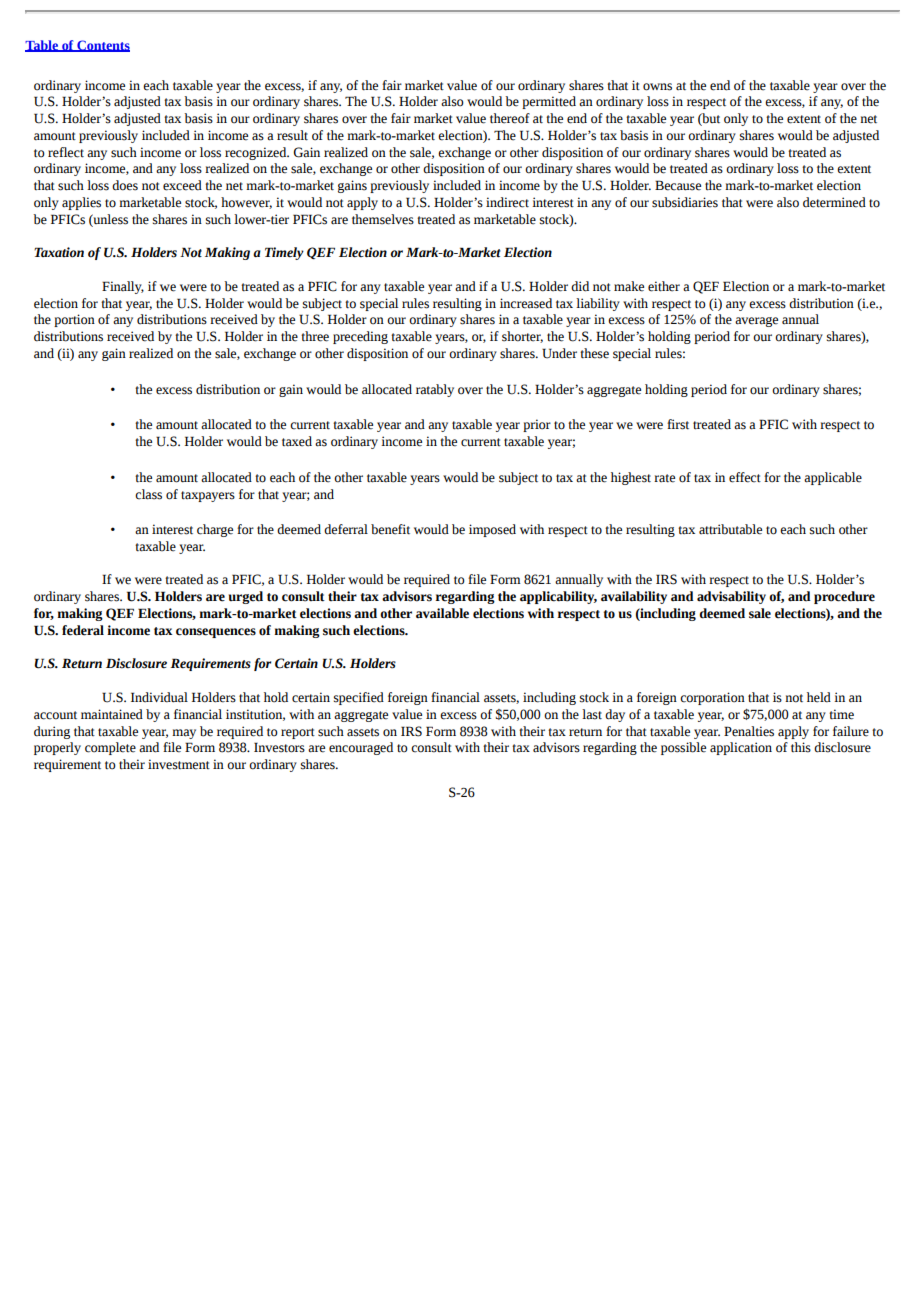 This image has width=924, height=1308. Describe the element at coordinates (297, 441) in the image. I see `taxed` at that location.
